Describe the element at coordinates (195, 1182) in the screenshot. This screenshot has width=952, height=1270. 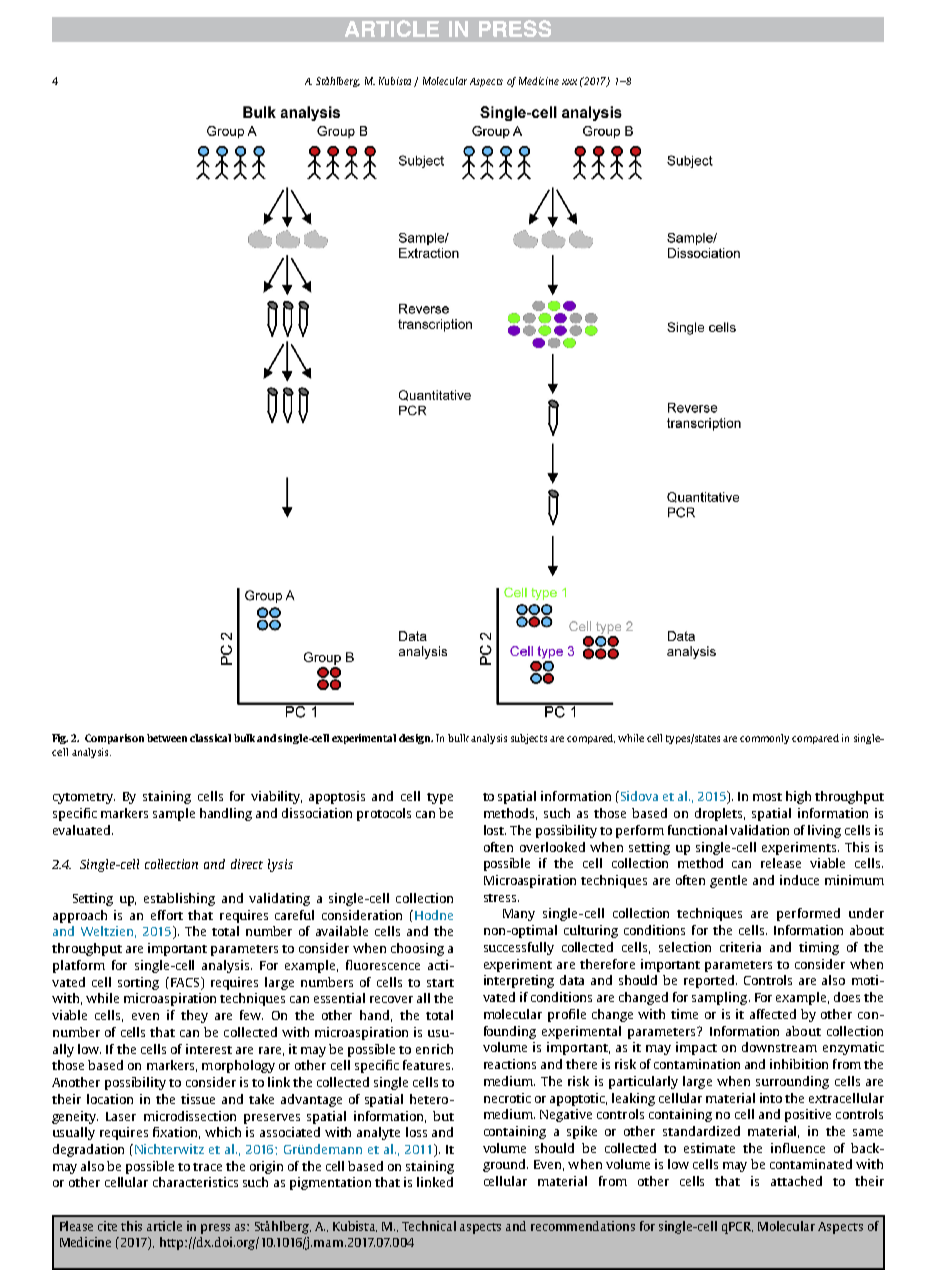
I see `characteristics` at that location.
